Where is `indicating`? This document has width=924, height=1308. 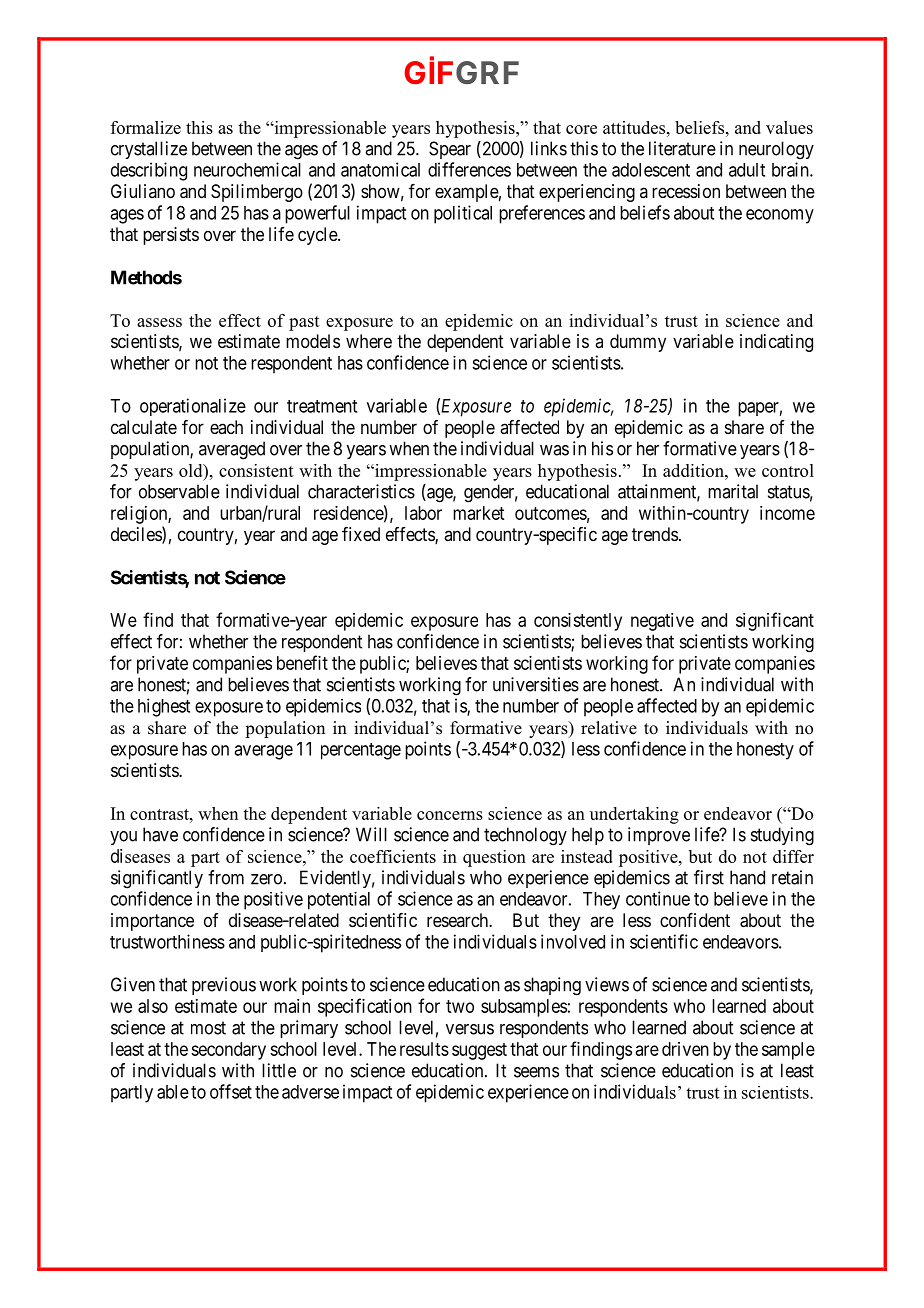 indicating is located at coordinates (776, 343).
